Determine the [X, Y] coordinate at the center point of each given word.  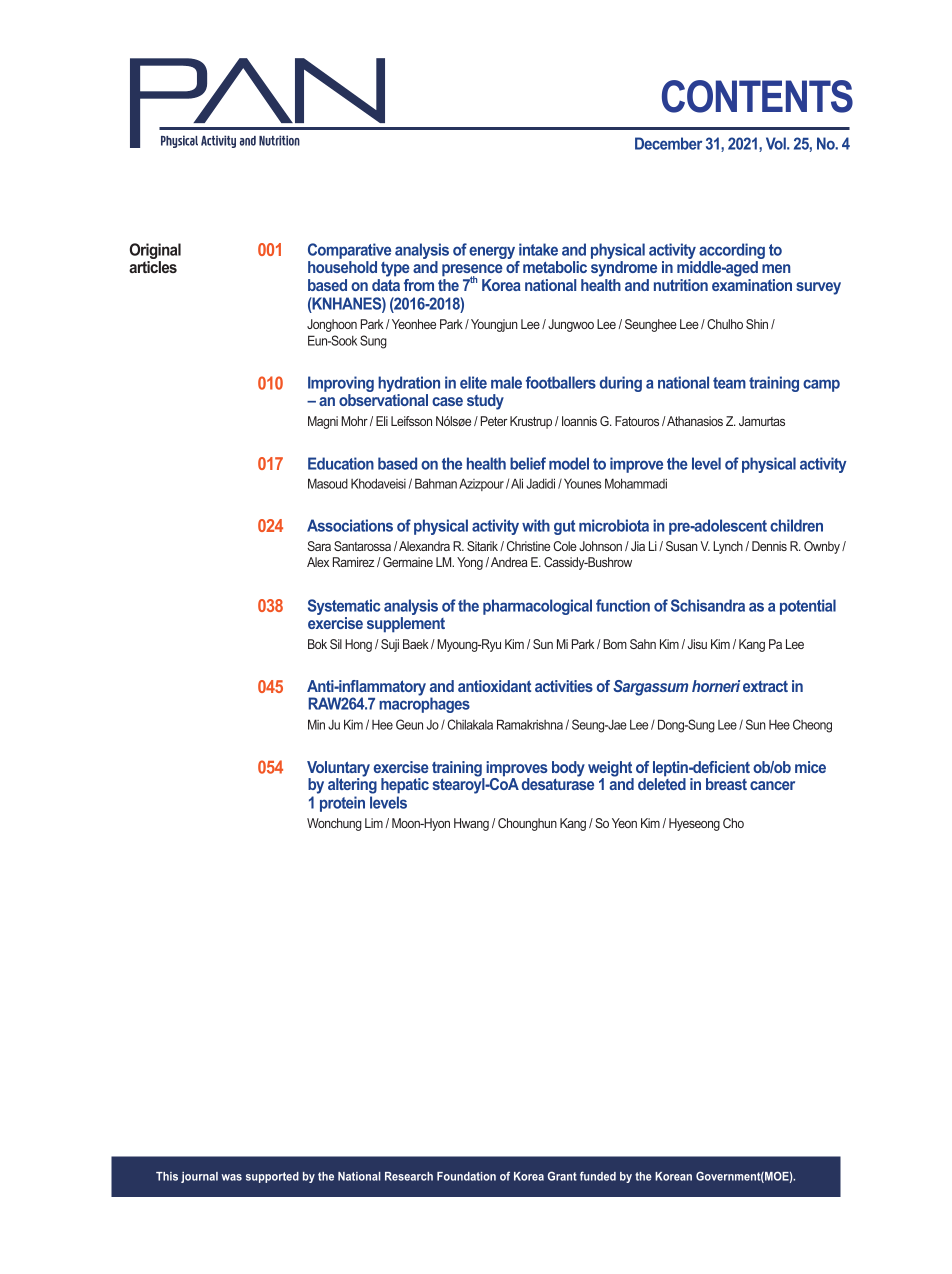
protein [342, 804]
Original [155, 252]
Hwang [471, 824]
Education [341, 463]
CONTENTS [757, 96]
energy [493, 254]
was [231, 1177]
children [796, 525]
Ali [517, 483]
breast [726, 784]
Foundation [466, 1176]
